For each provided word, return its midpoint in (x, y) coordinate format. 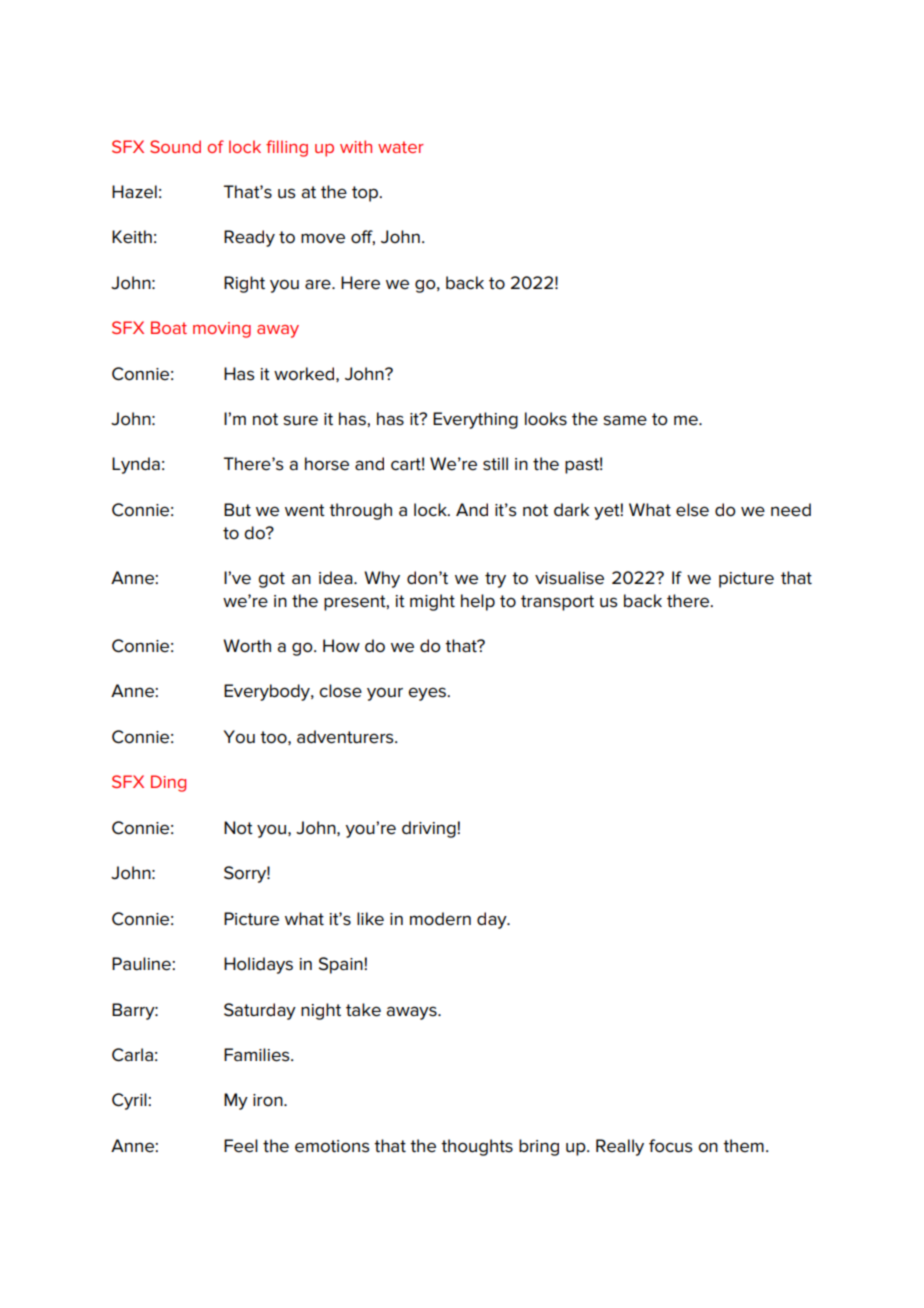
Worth (247, 645)
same (625, 420)
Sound (175, 146)
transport (557, 603)
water (401, 147)
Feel (241, 1146)
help (478, 602)
